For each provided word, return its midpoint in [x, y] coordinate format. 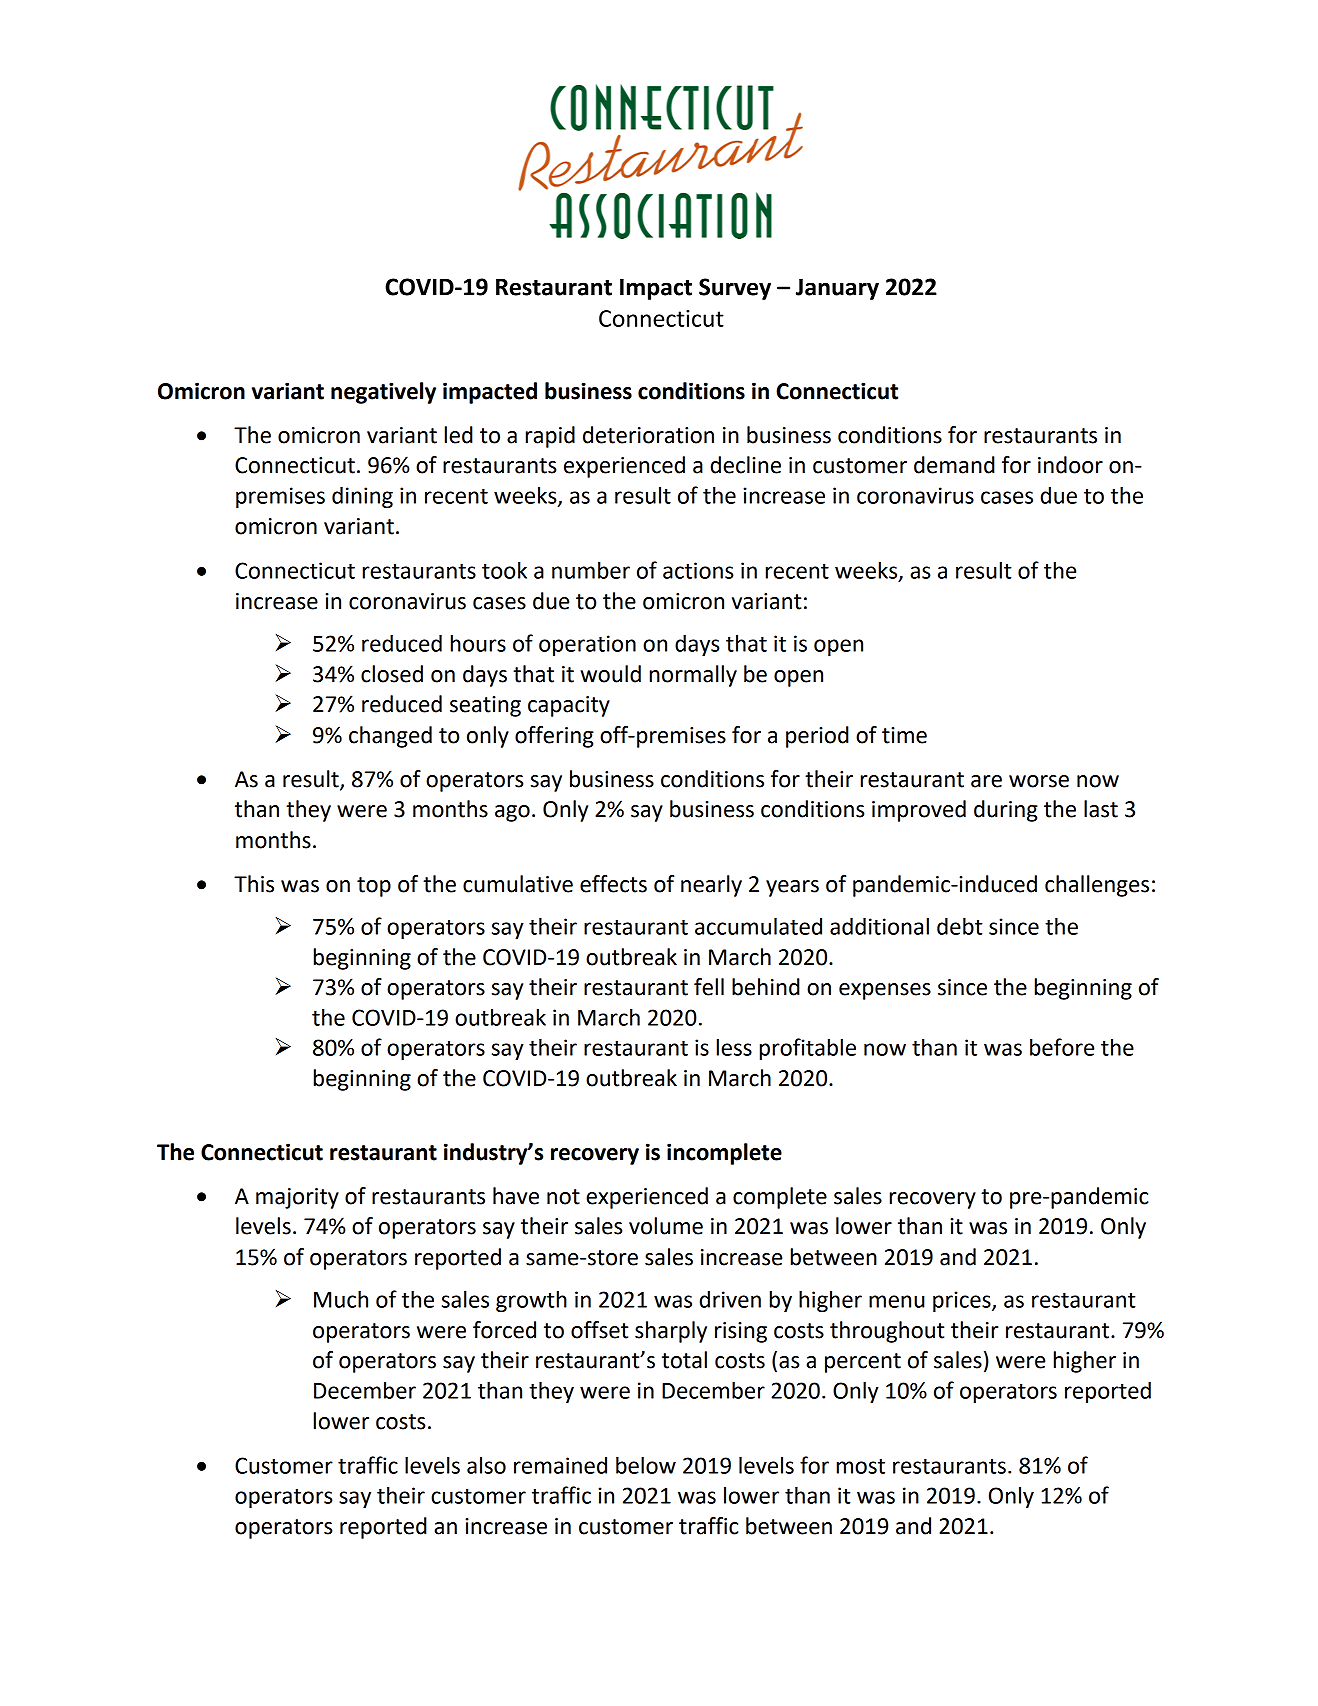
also [486, 1465]
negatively [383, 393]
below [646, 1465]
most [861, 1466]
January [837, 289]
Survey [735, 289]
